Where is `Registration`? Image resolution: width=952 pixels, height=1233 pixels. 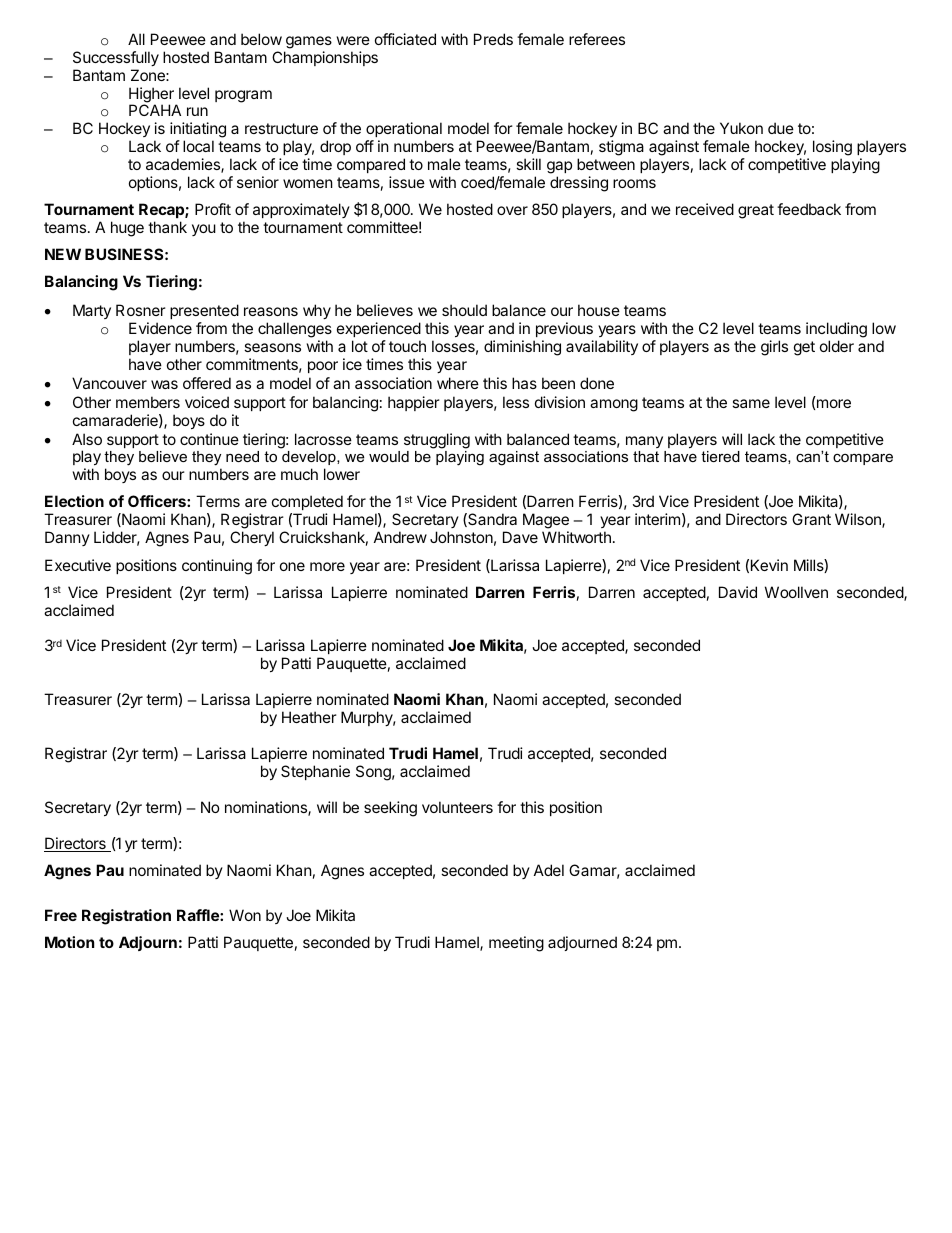 Registration is located at coordinates (126, 917).
